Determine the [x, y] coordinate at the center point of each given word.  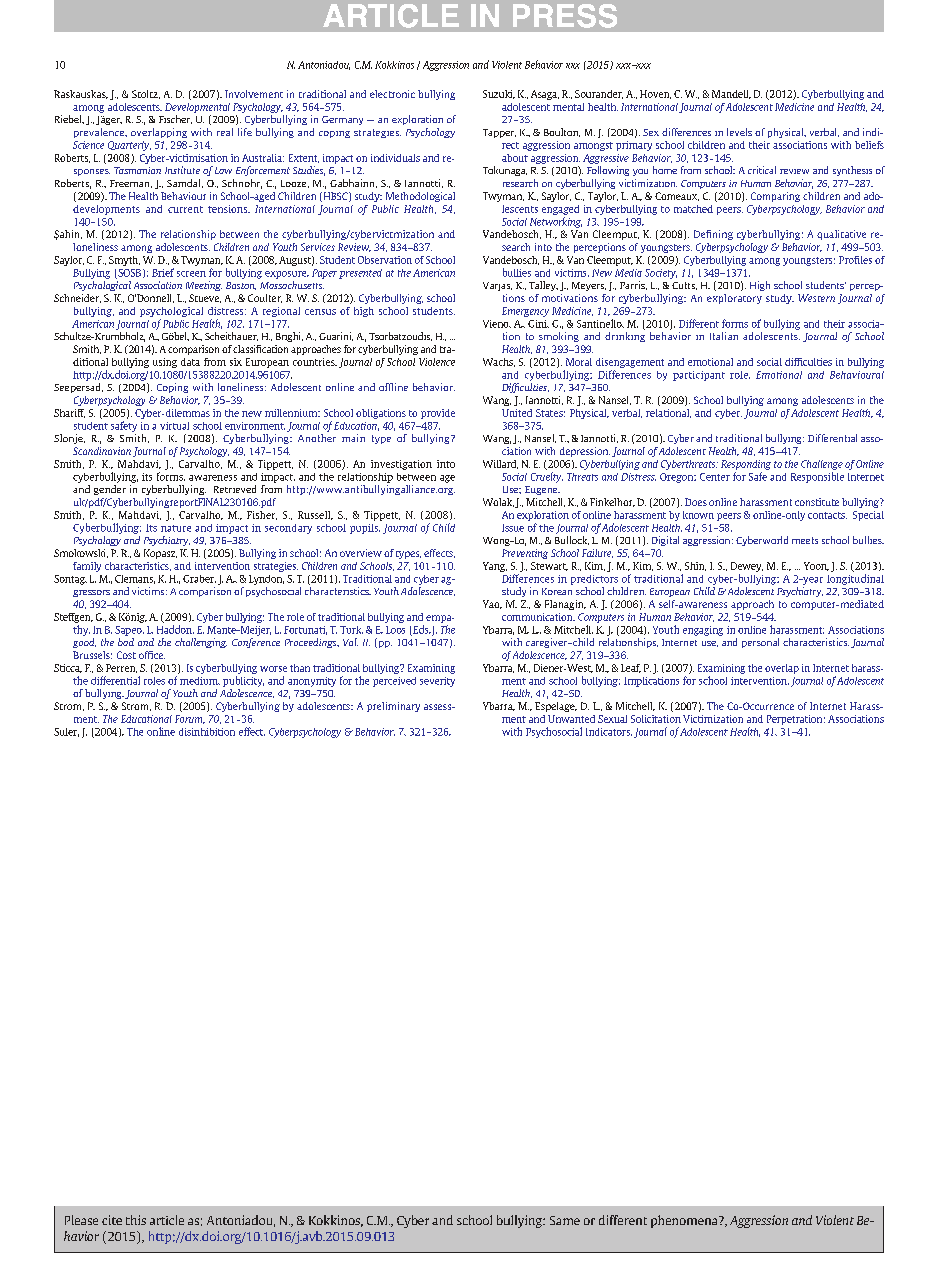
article [167, 1220]
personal [760, 643]
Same [565, 1220]
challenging [201, 643]
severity [437, 682]
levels [739, 132]
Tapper [499, 133]
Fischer [175, 119]
